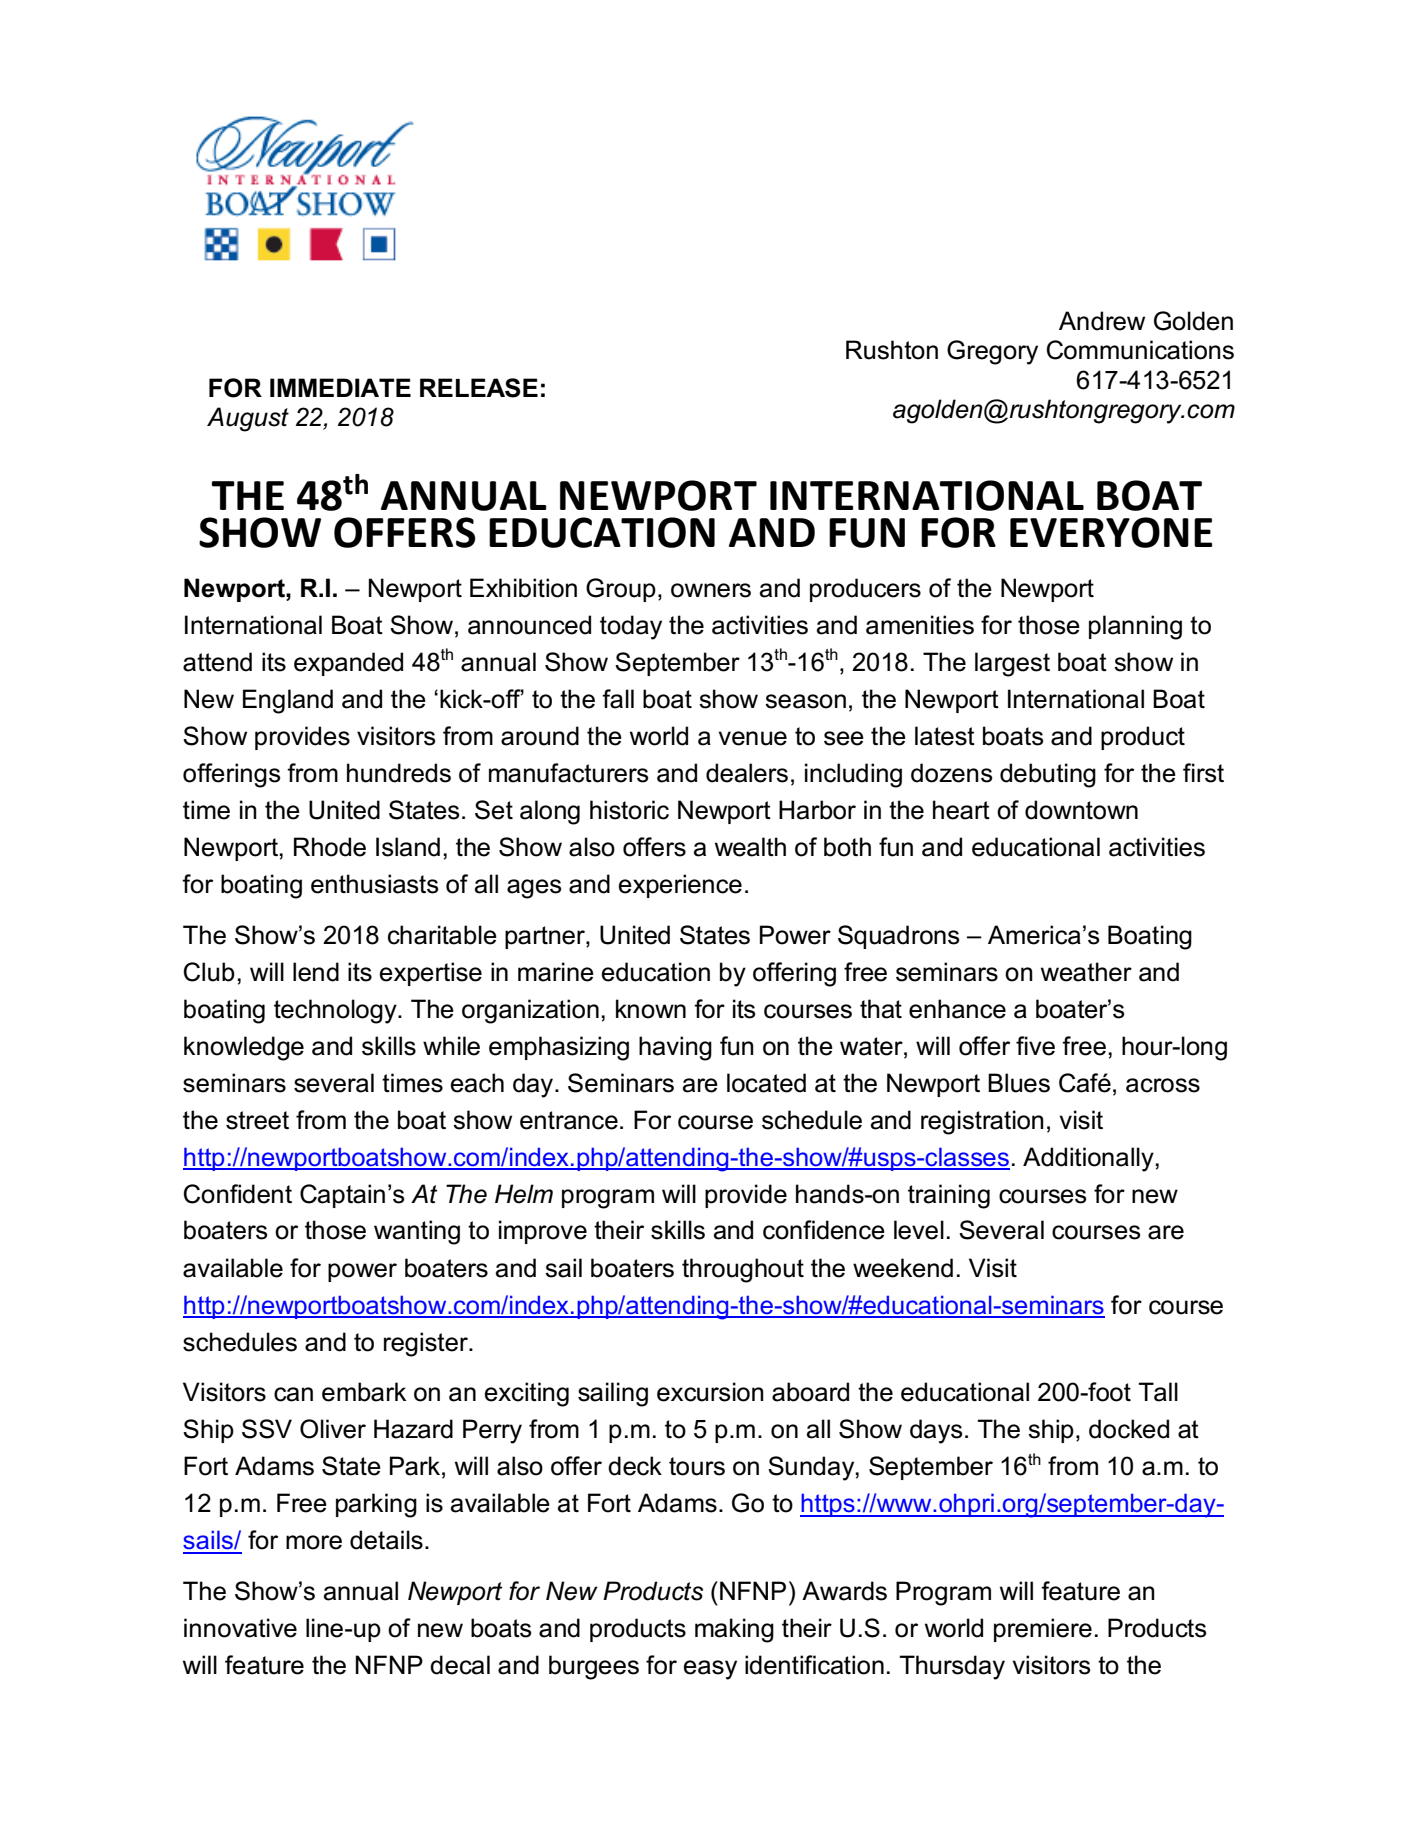 The width and height of the image is (1414, 1830). I want to click on technology, so click(336, 1011).
